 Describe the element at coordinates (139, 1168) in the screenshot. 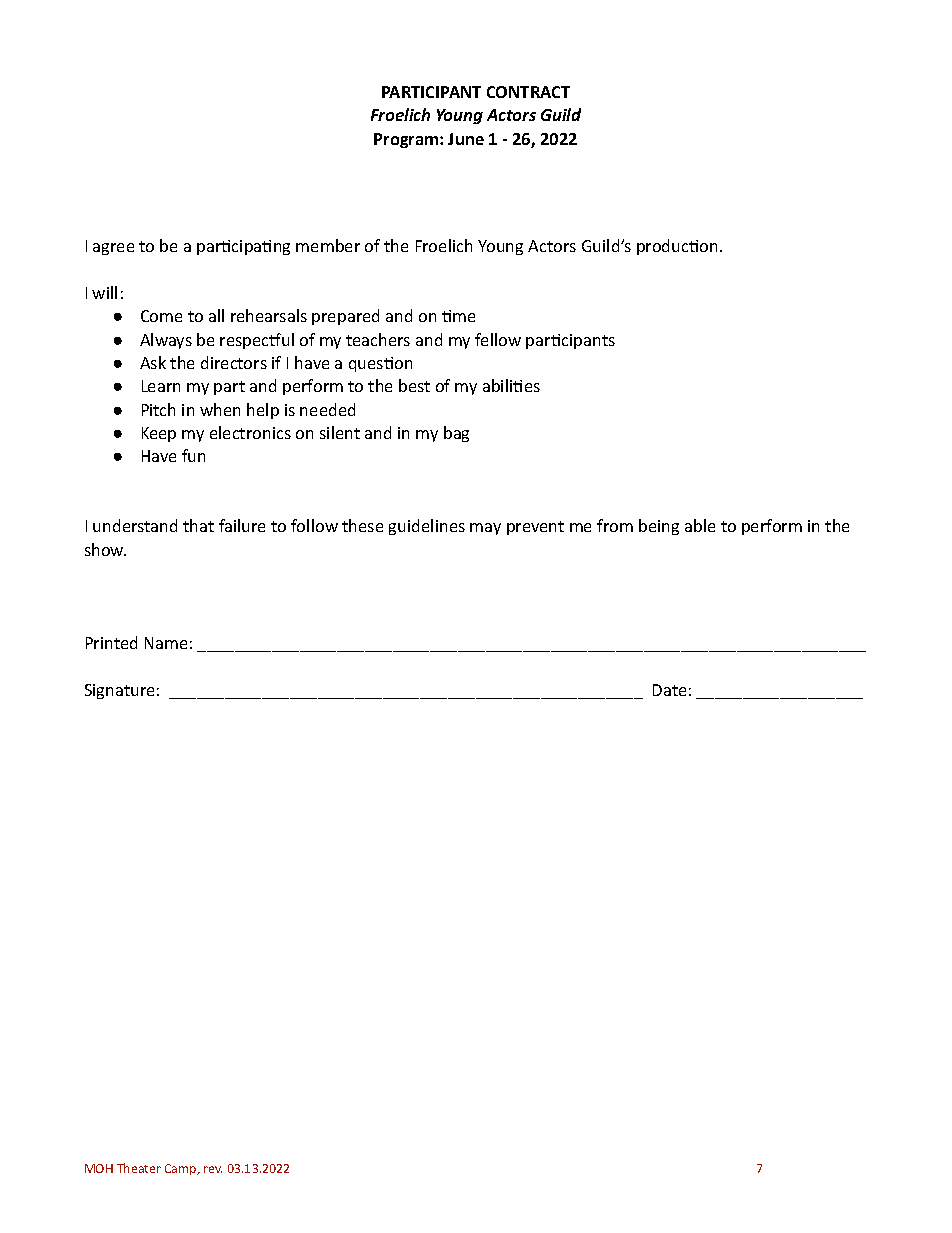

I see `Theater` at that location.
